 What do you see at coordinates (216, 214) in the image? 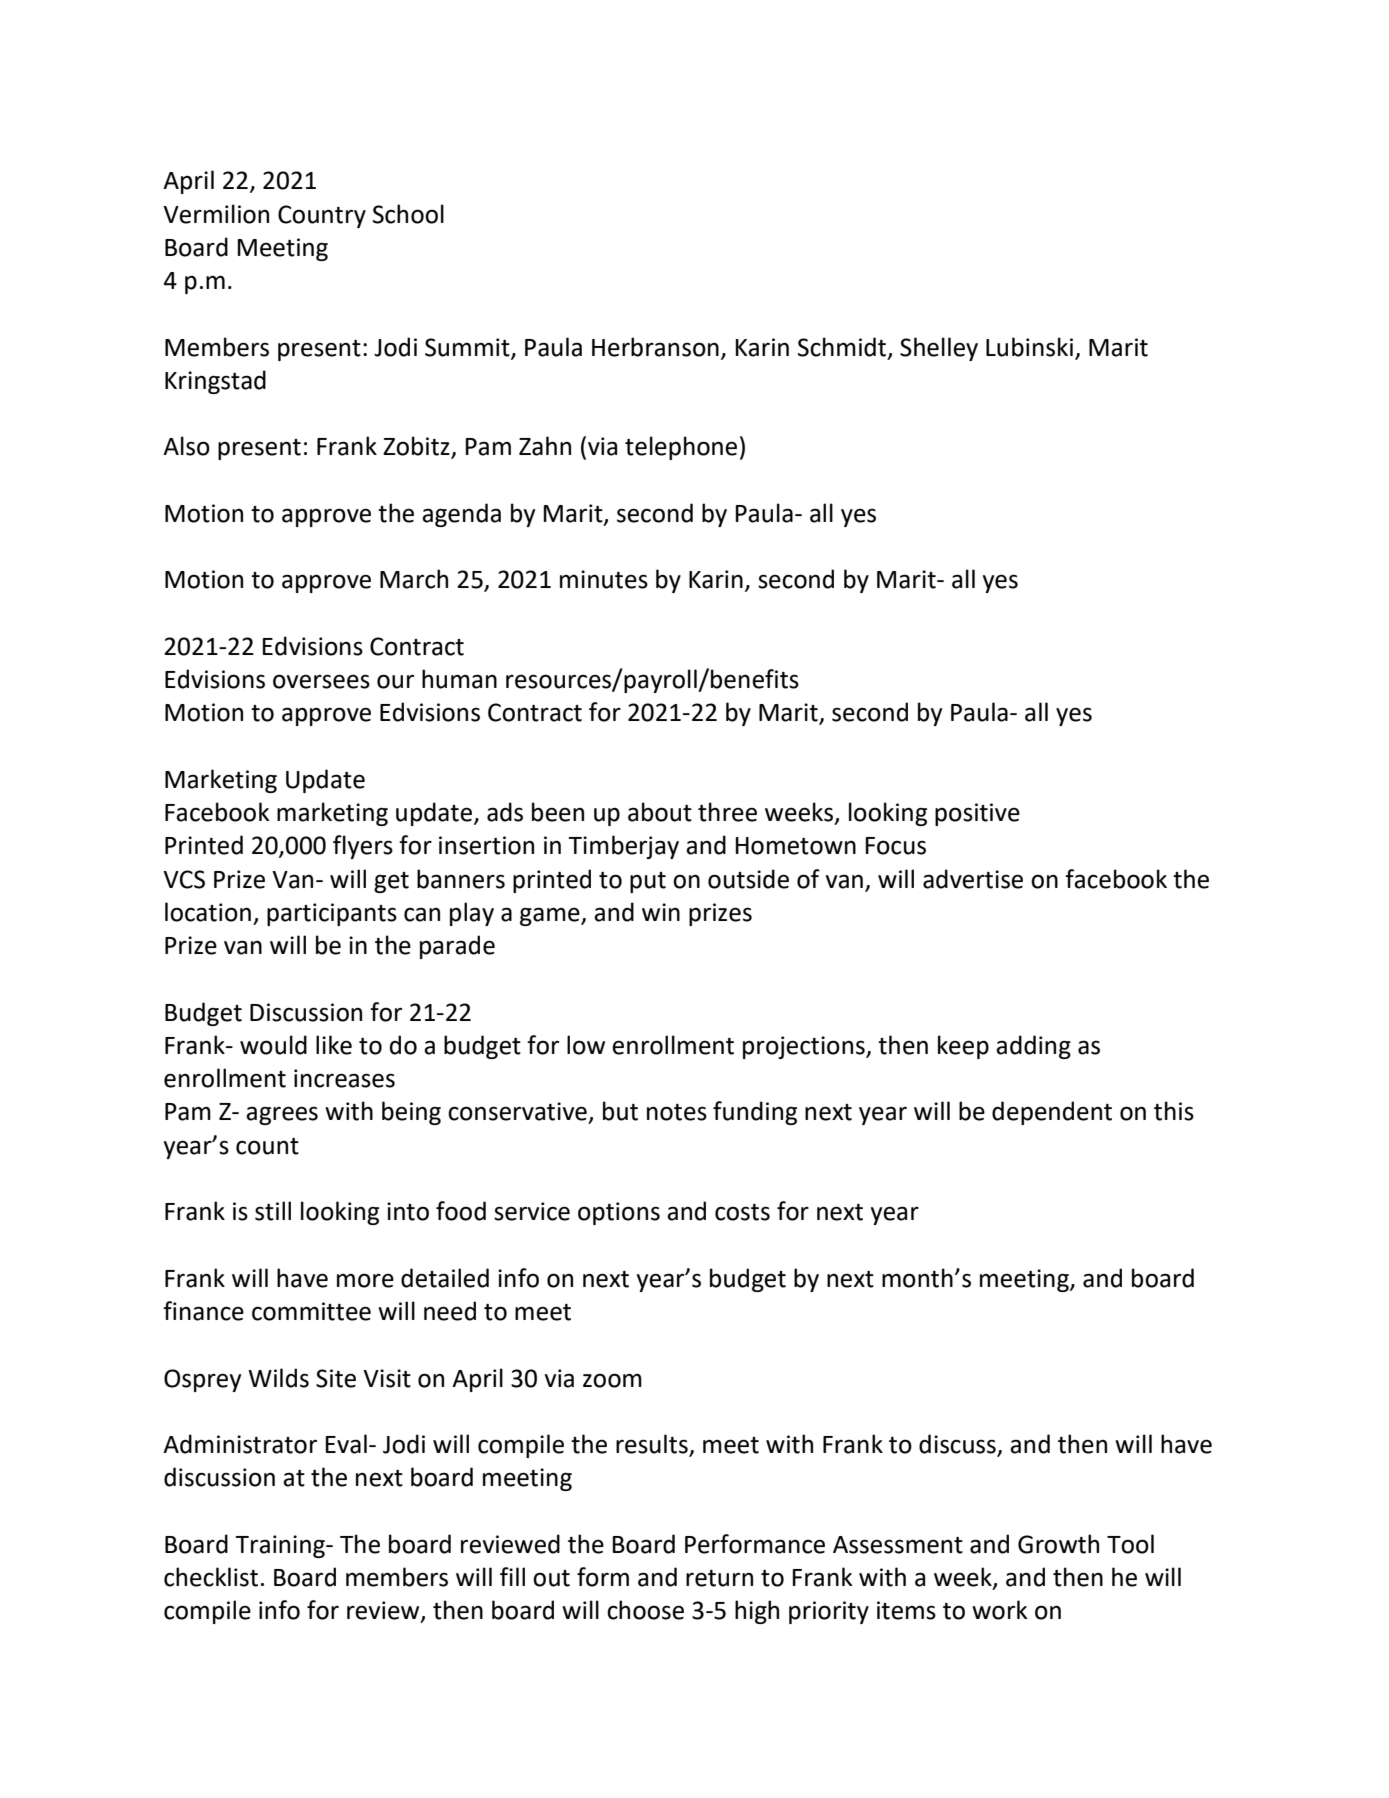
I see `Vermilion` at bounding box center [216, 214].
